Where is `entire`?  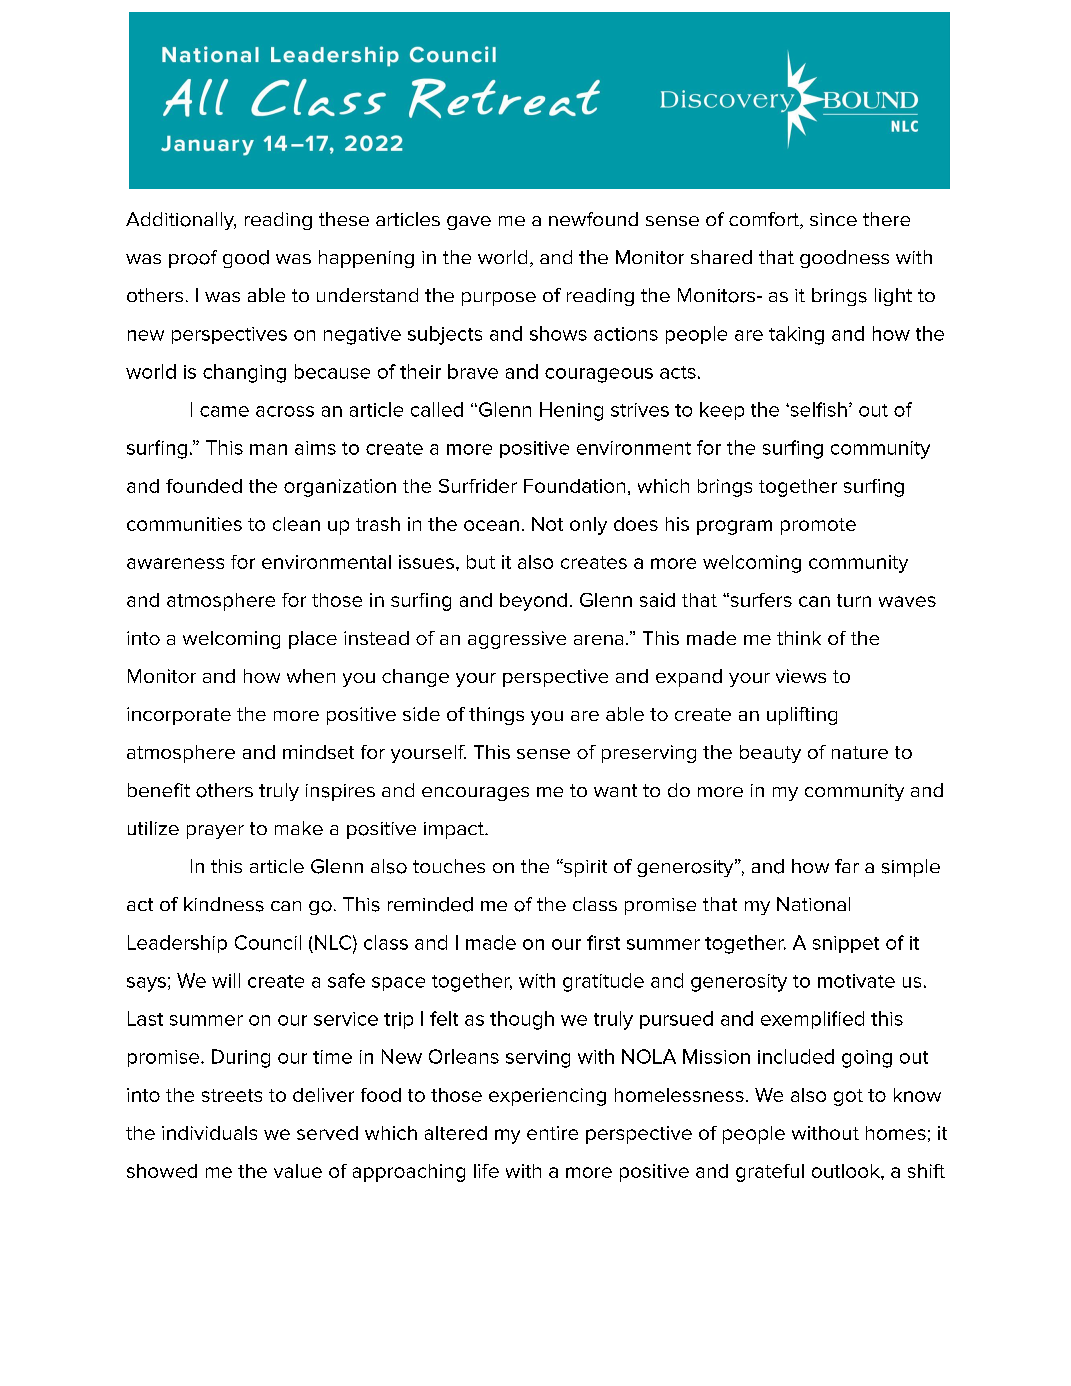 entire is located at coordinates (552, 1133).
